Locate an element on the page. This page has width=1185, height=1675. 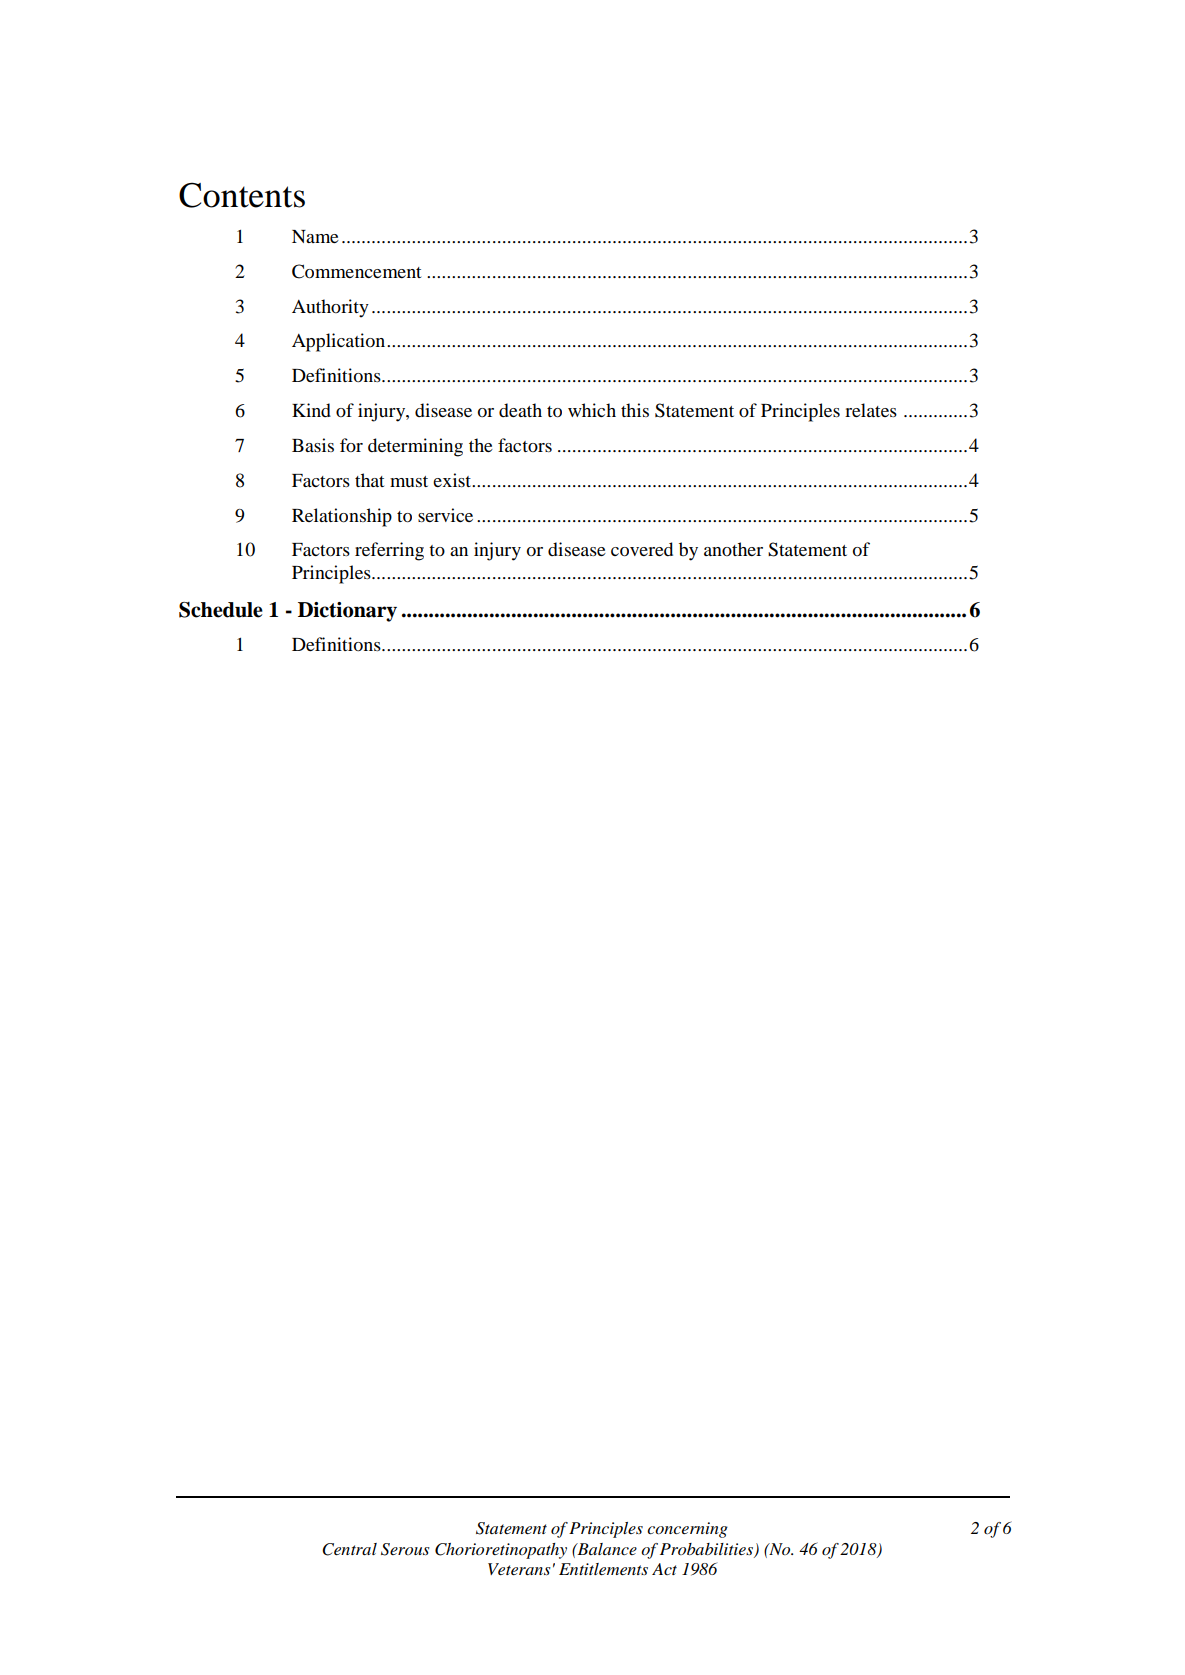
concerning is located at coordinates (687, 1530).
